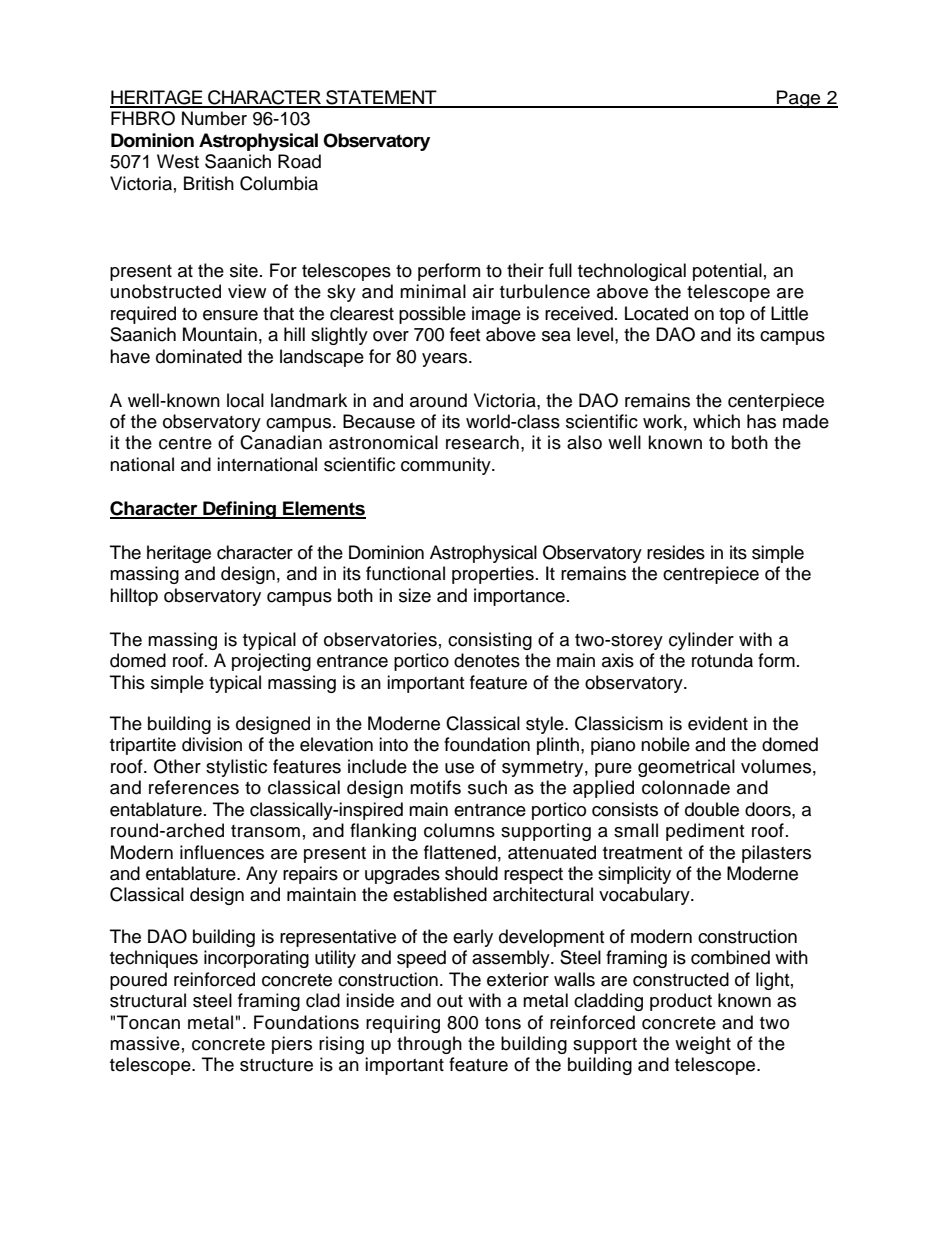 The height and width of the screenshot is (1233, 952). I want to click on Number, so click(214, 118).
